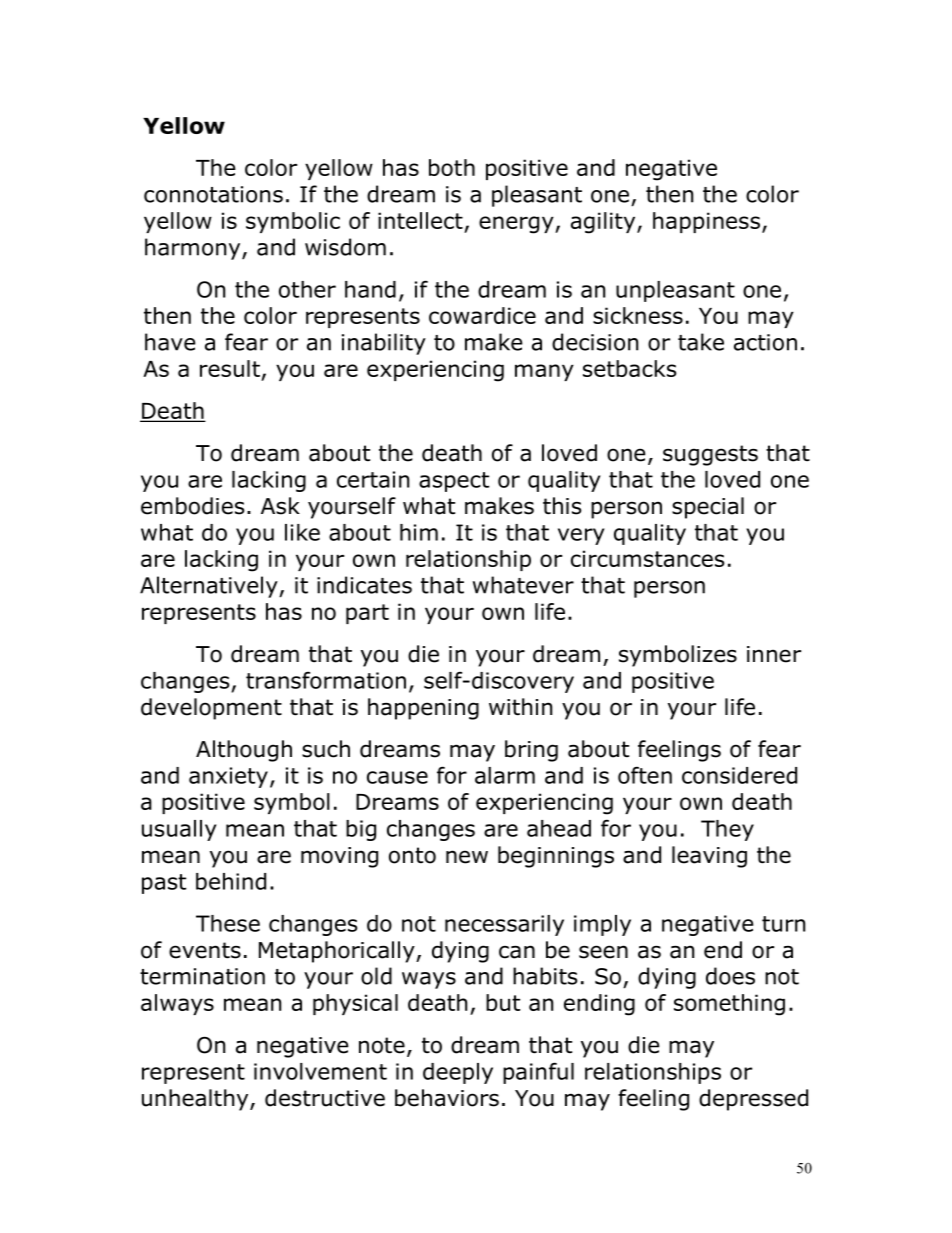  Describe the element at coordinates (213, 194) in the screenshot. I see `connotations` at that location.
